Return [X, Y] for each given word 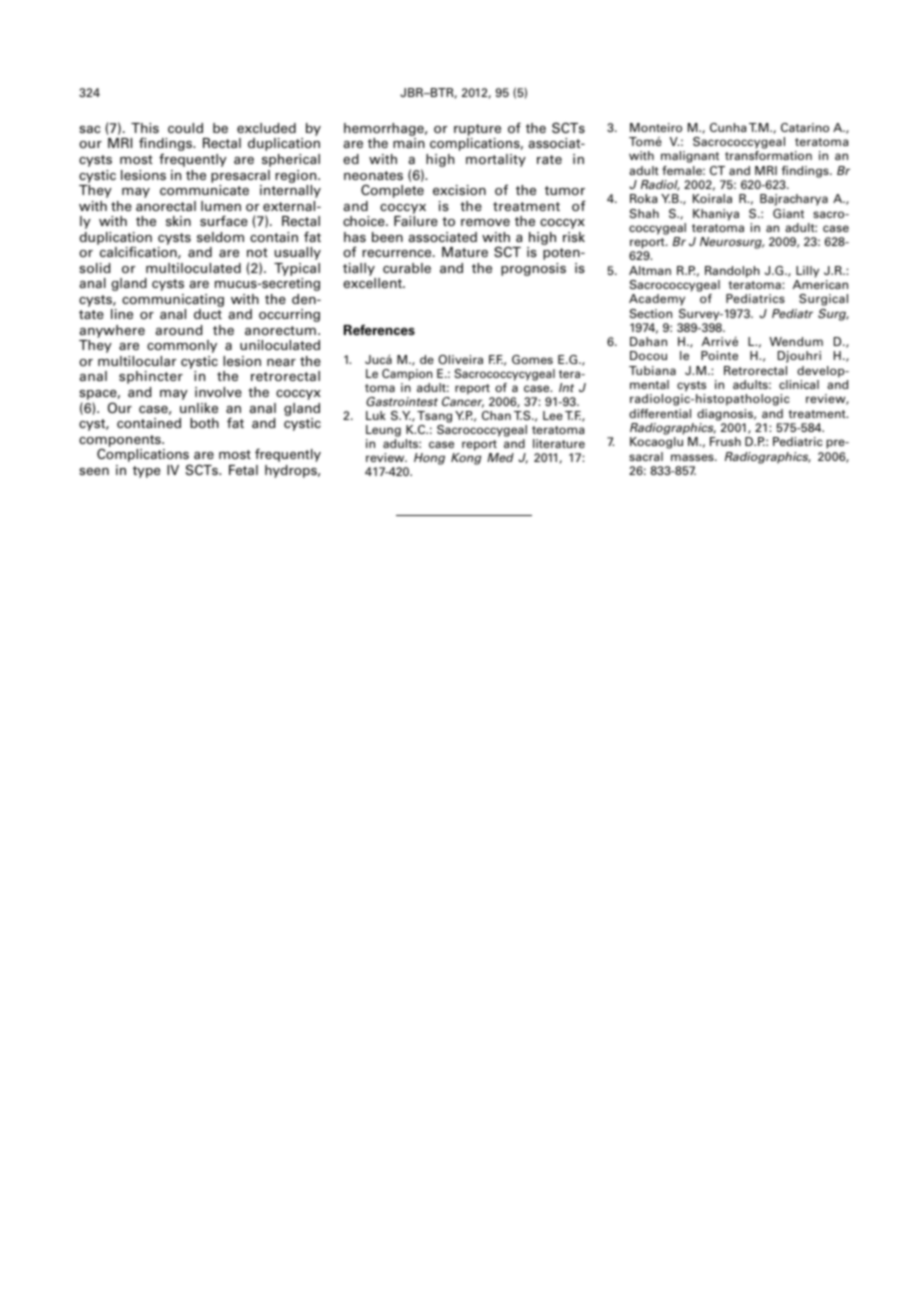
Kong [466, 459]
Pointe [719, 355]
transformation [768, 155]
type [146, 472]
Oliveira [460, 359]
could [185, 128]
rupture [477, 131]
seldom [220, 237]
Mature [465, 252]
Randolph [732, 272]
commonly [182, 346]
